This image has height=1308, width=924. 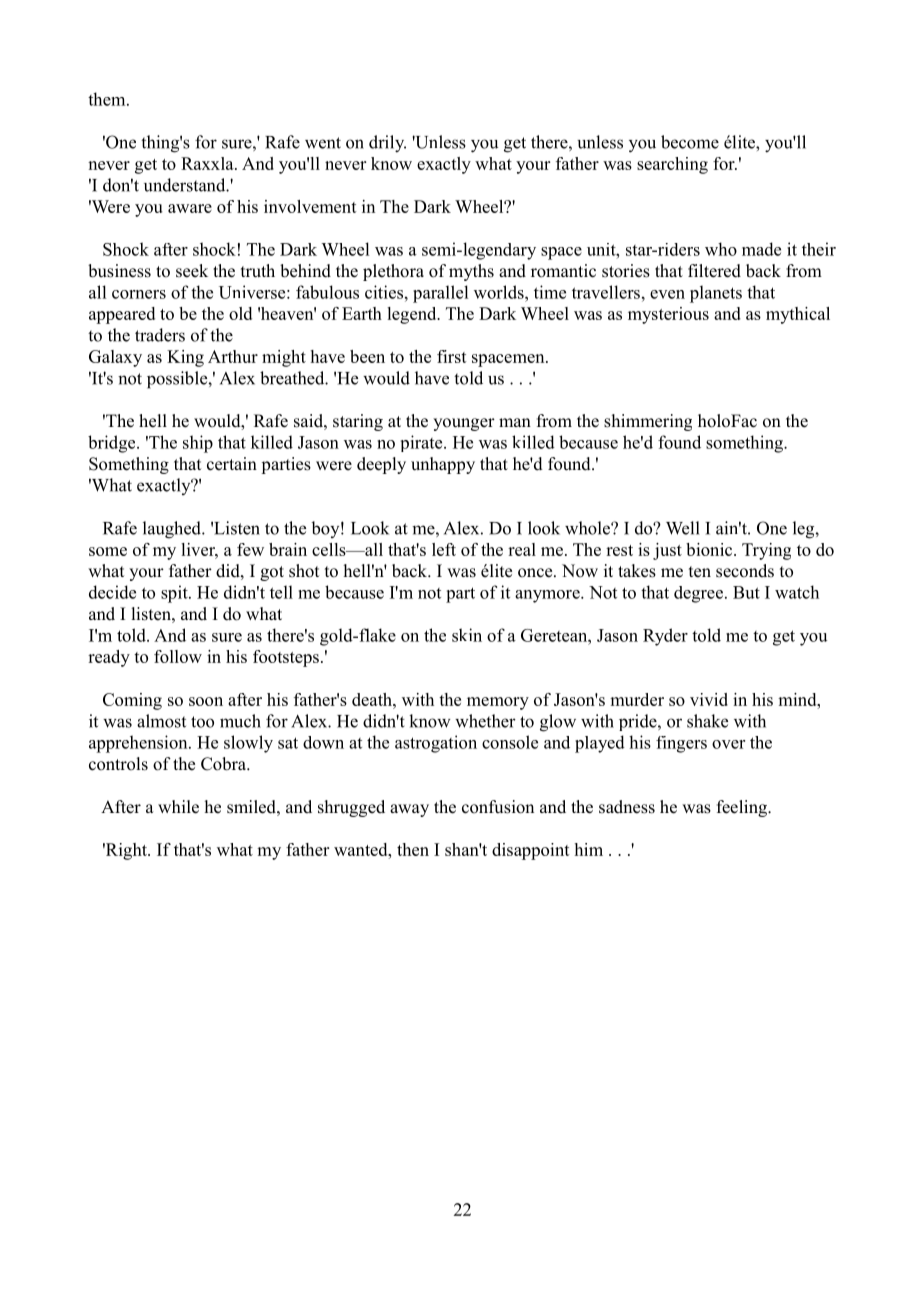 I want to click on become, so click(x=690, y=142).
